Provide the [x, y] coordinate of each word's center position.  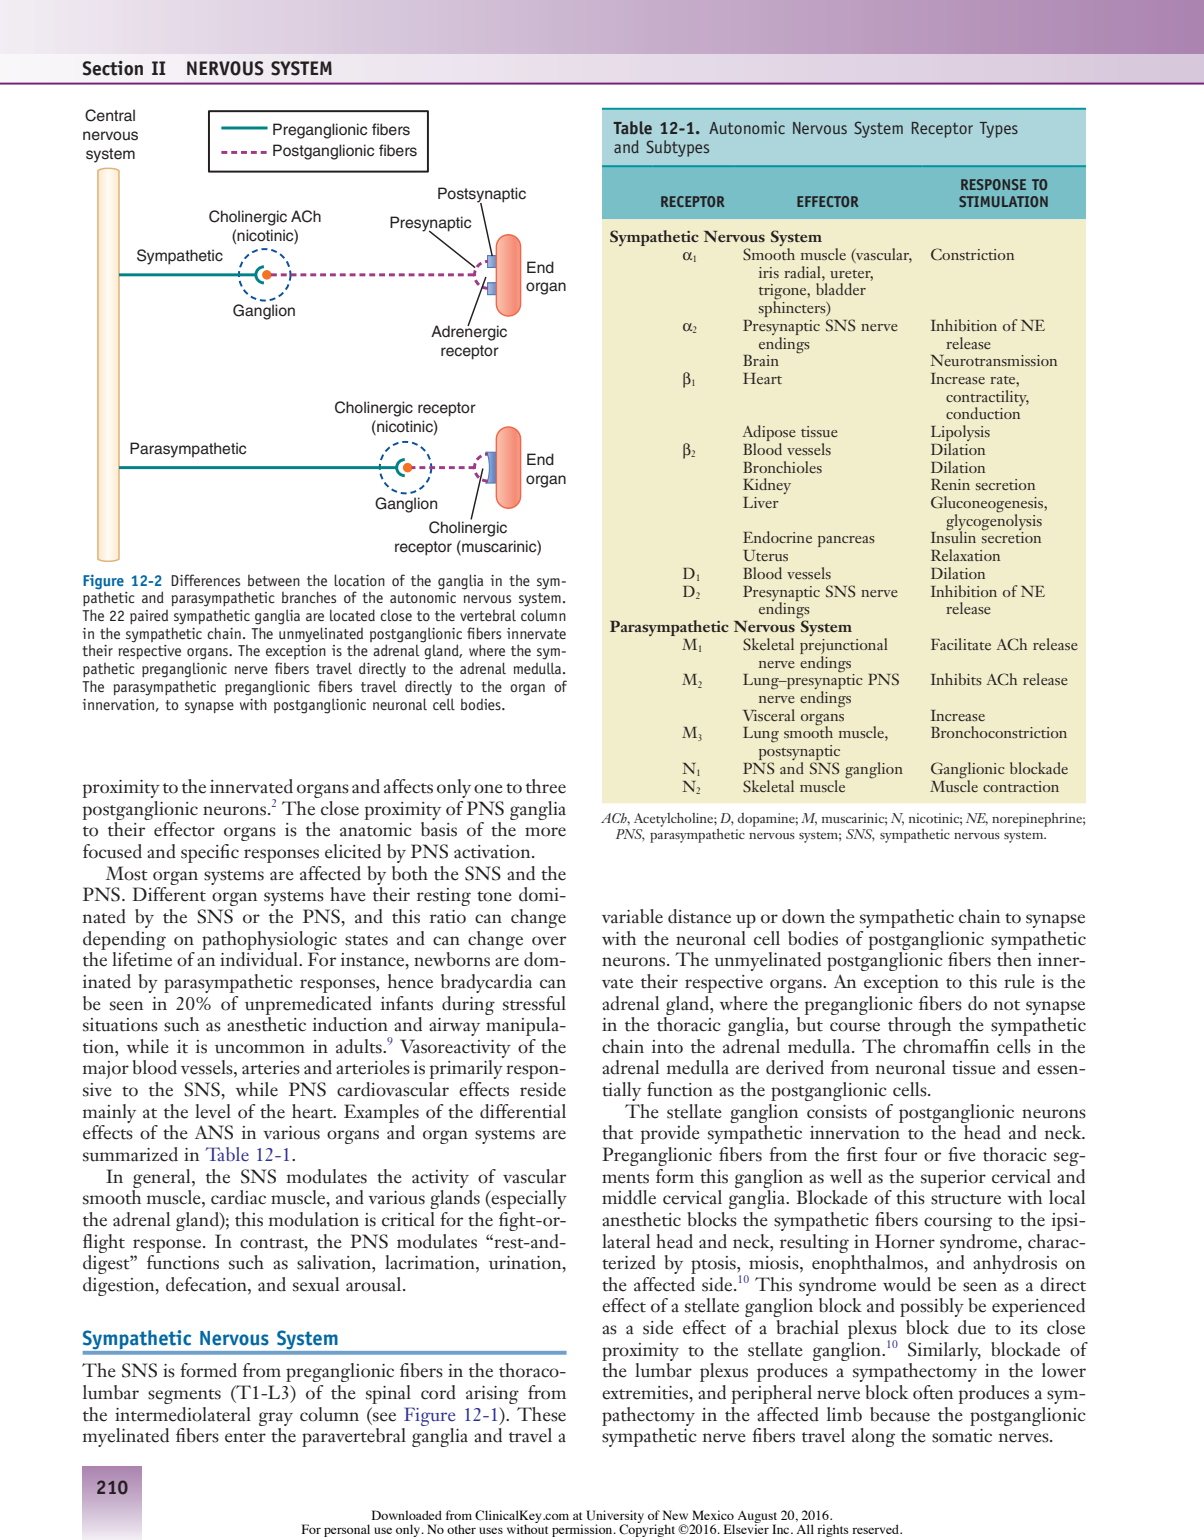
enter [245, 1437]
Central [110, 115]
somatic [962, 1436]
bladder [841, 289]
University [615, 1518]
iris [769, 272]
